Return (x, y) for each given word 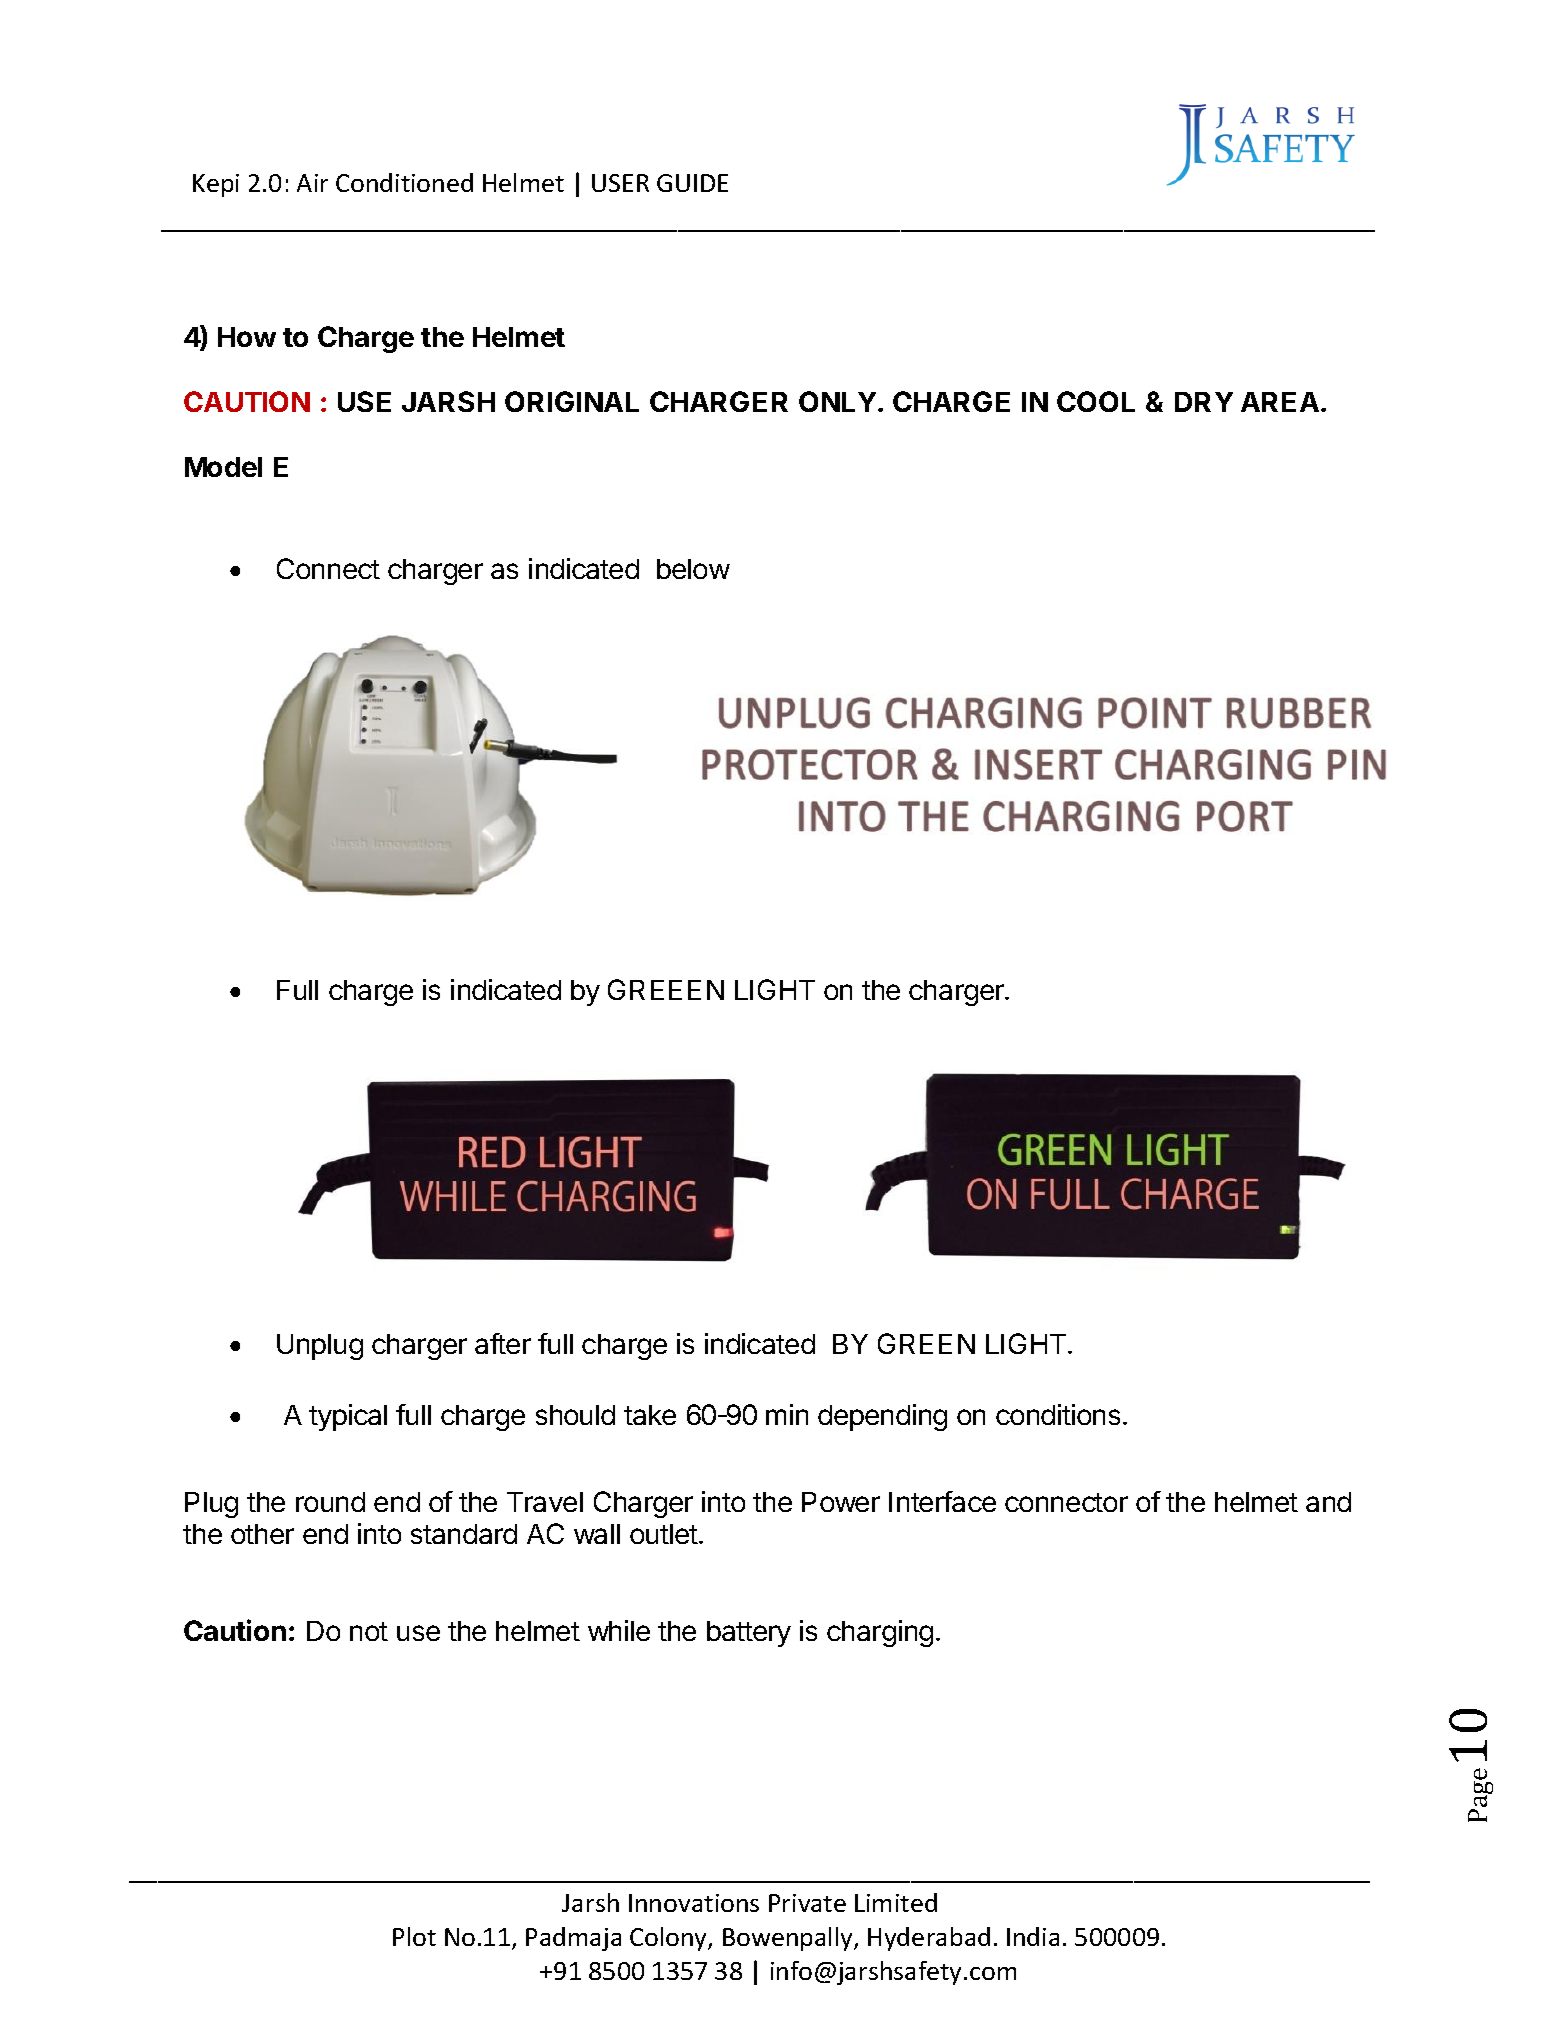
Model (223, 467)
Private (807, 1903)
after (503, 1343)
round (330, 1502)
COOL (1096, 401)
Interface (942, 1501)
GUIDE (692, 183)
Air (312, 183)
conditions (1058, 1414)
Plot (414, 1936)
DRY (1204, 402)
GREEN (926, 1343)
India (1033, 1936)
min (787, 1414)
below (693, 569)
